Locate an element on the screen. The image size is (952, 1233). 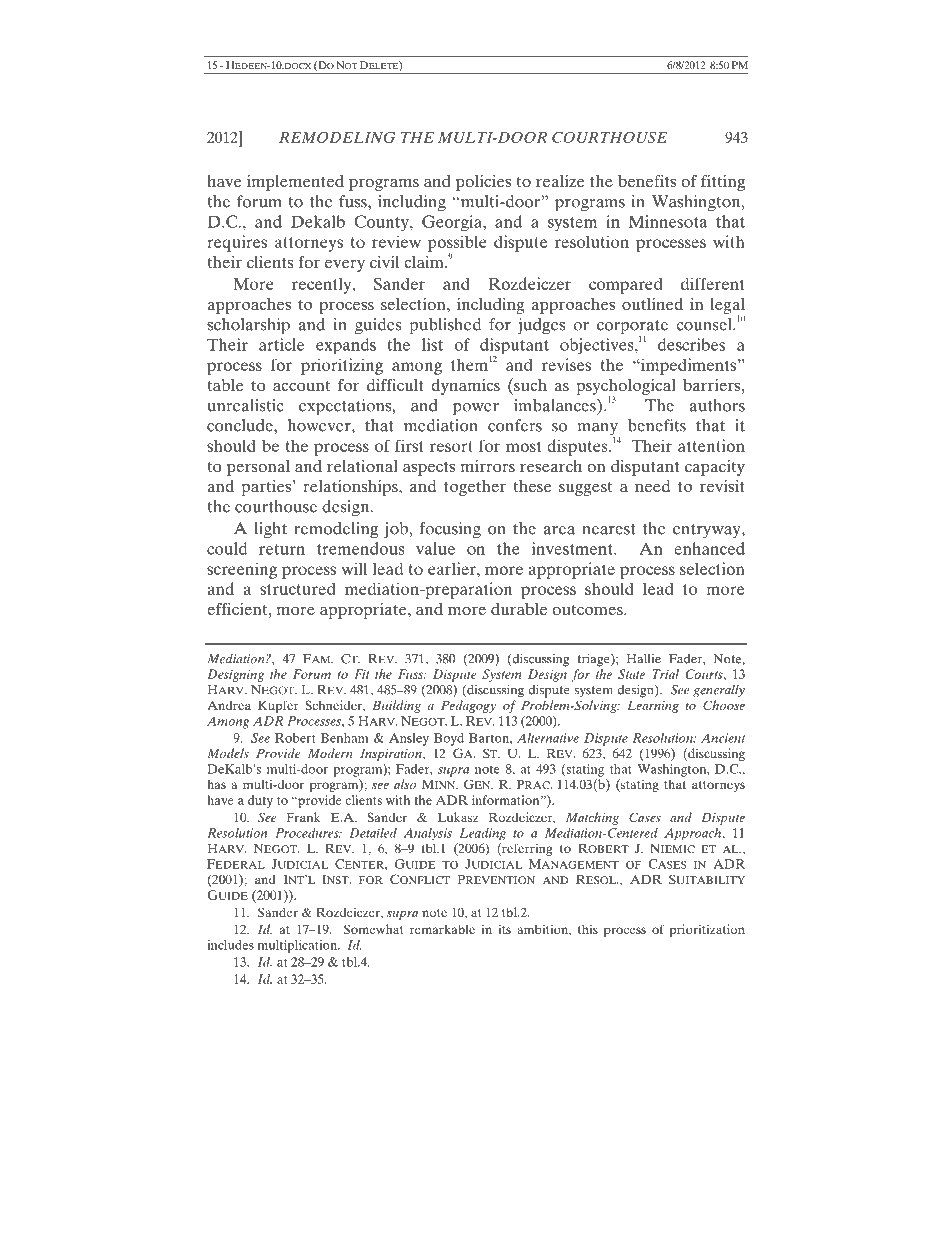
includes is located at coordinates (230, 945).
